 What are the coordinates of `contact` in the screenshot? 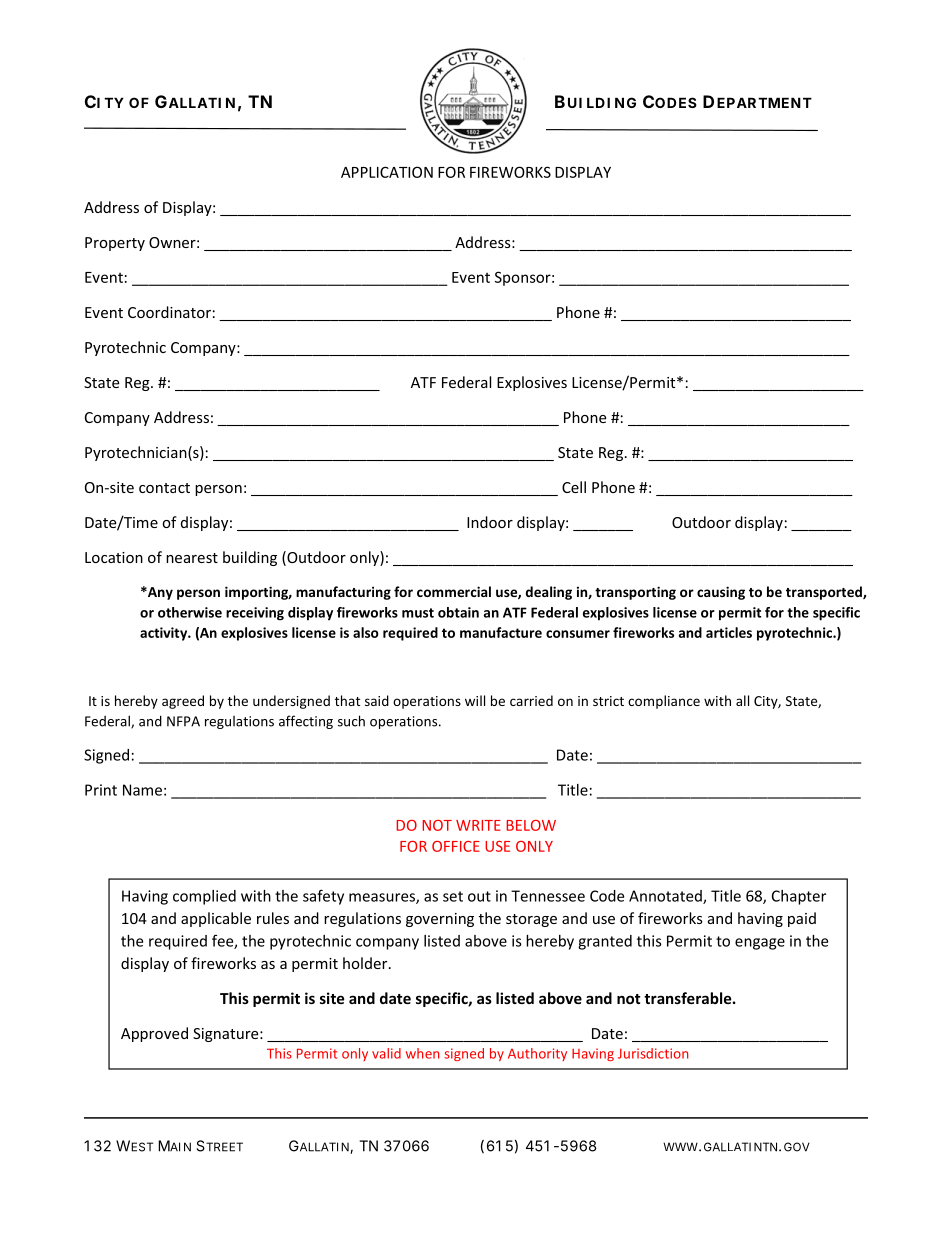 It's located at (164, 488).
